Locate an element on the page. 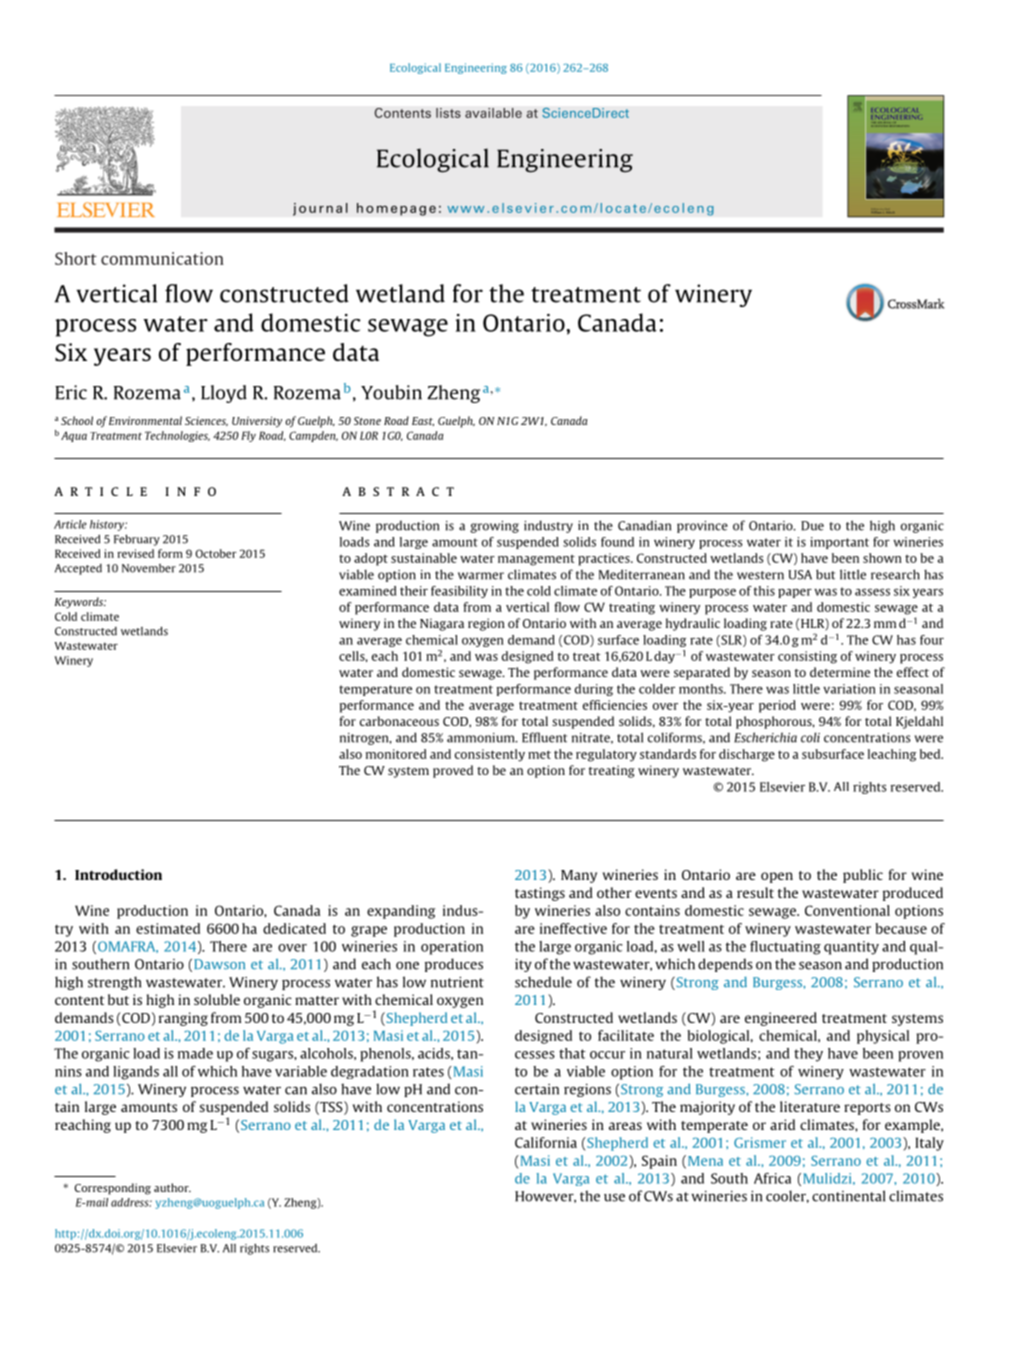 Image resolution: width=1016 pixels, height=1354 pixels. consisting is located at coordinates (807, 657).
